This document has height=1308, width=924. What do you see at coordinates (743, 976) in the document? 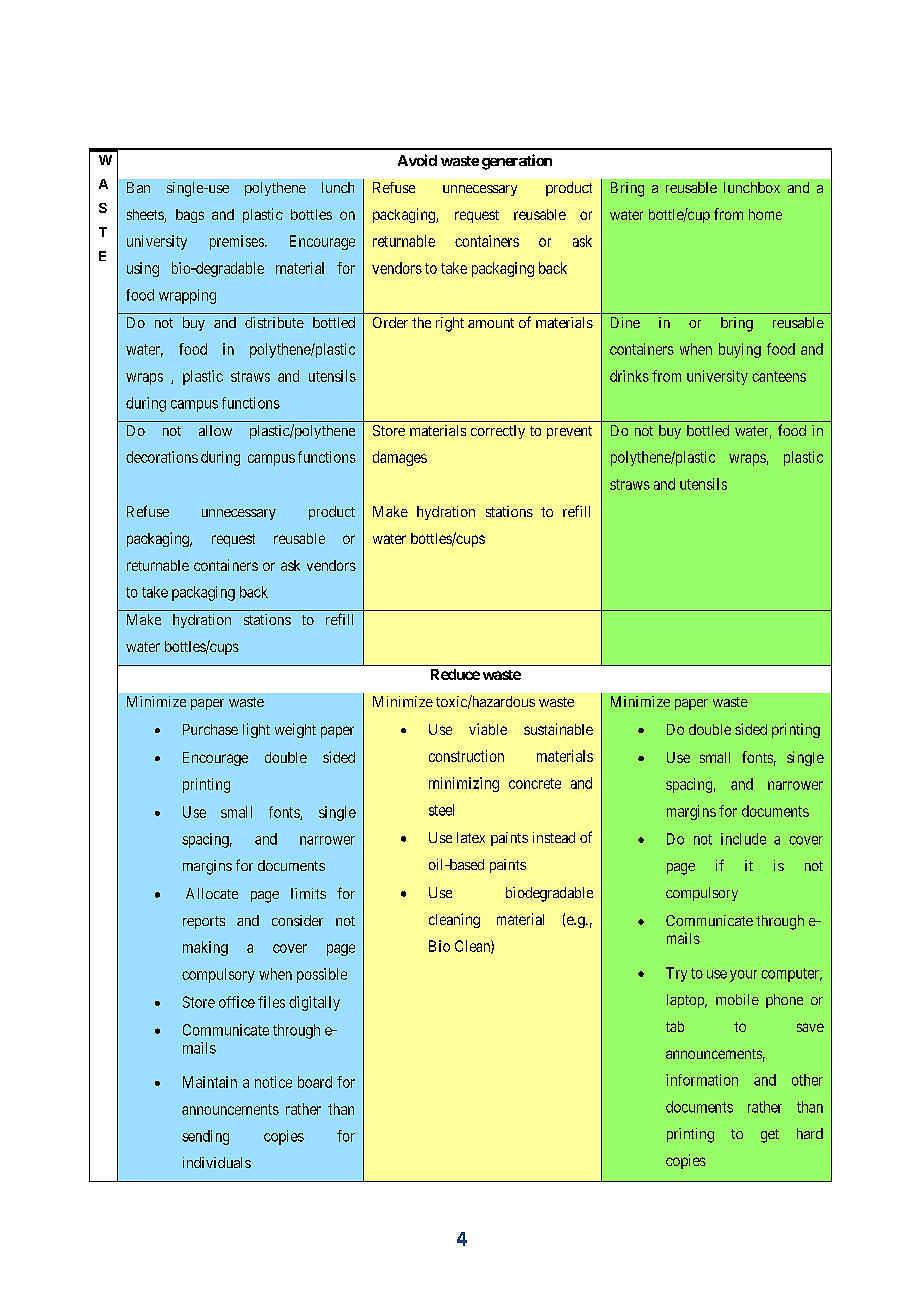
I see `your` at bounding box center [743, 976].
